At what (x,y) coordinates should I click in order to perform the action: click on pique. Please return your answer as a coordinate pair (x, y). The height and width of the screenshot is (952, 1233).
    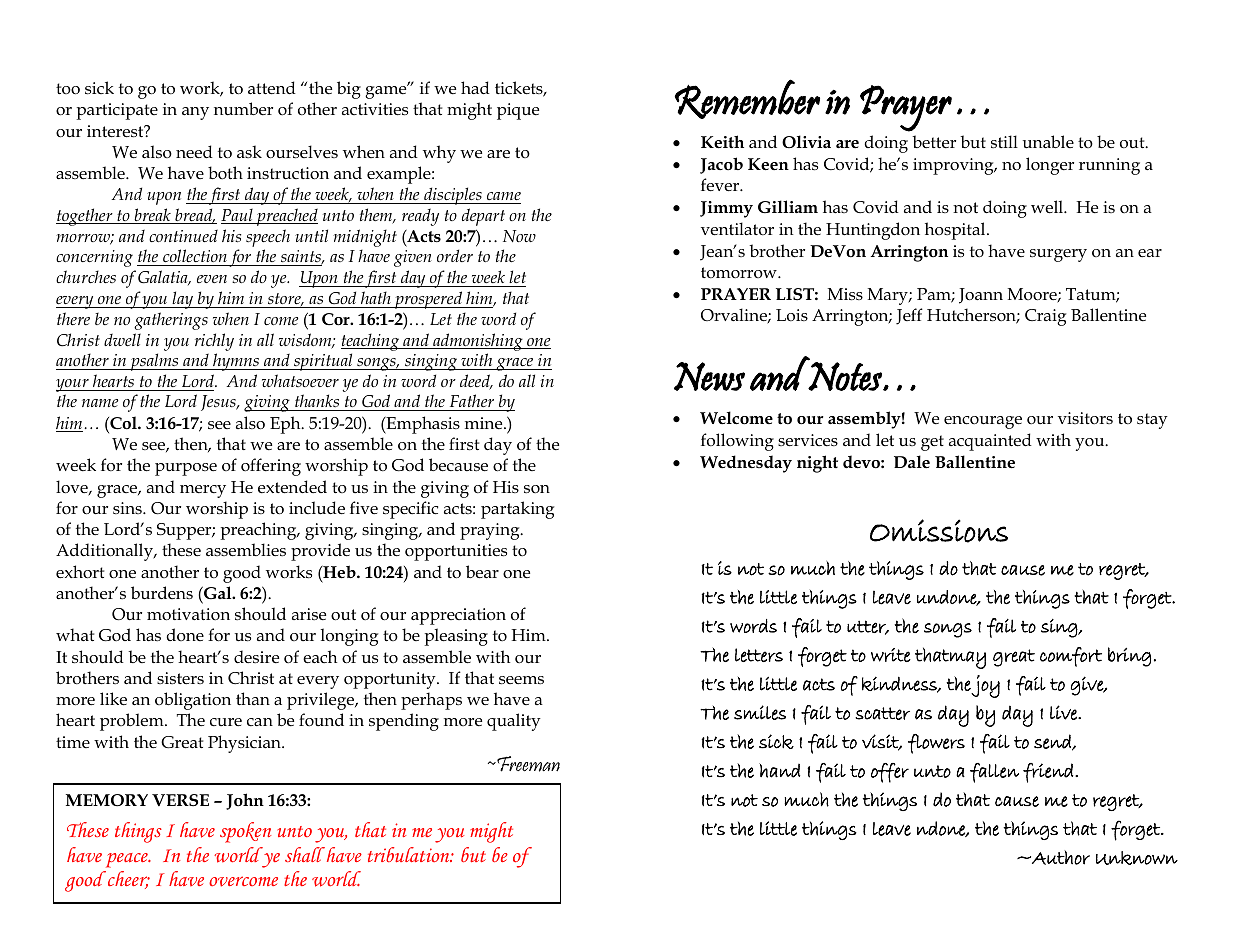
    Looking at the image, I should click on (518, 111).
